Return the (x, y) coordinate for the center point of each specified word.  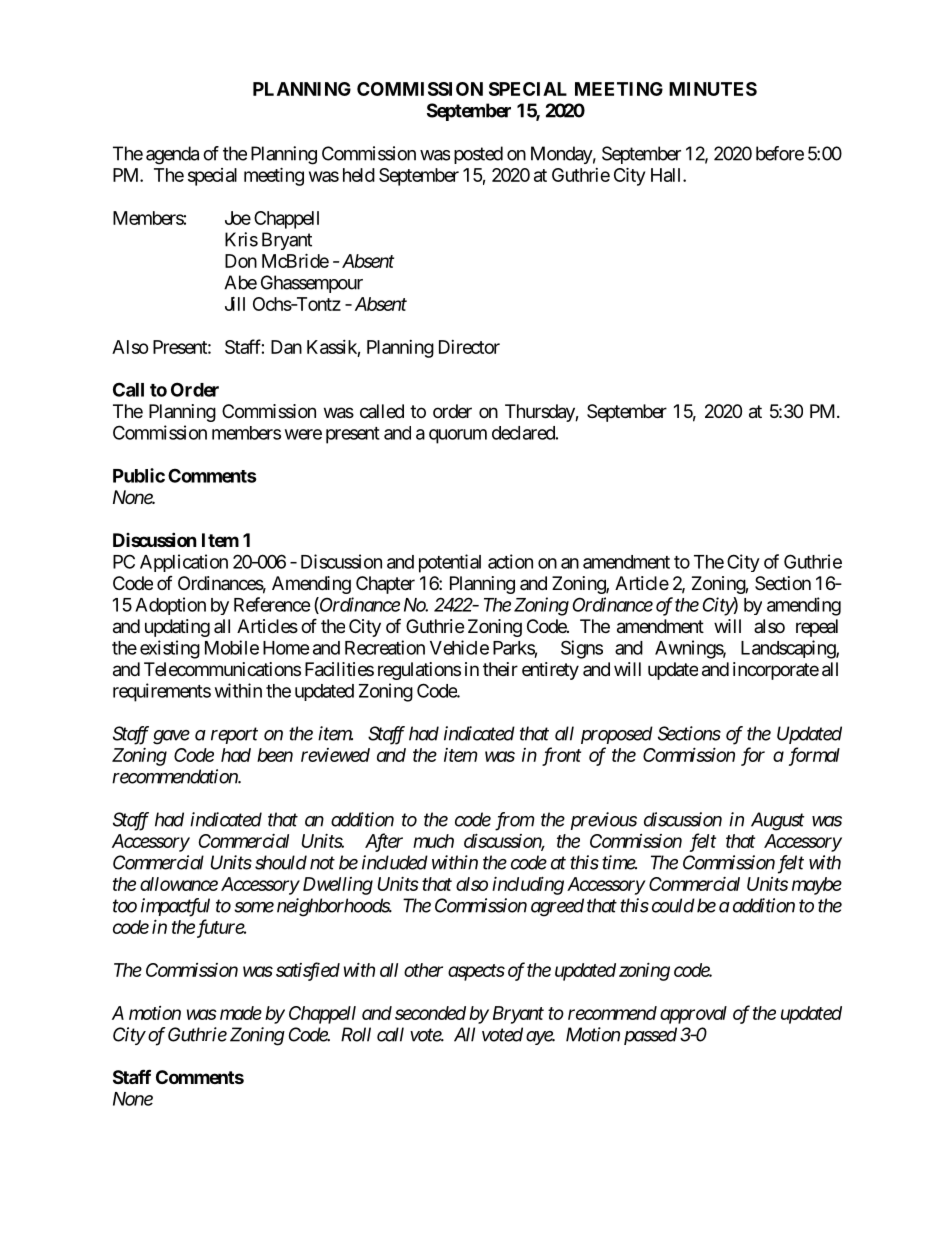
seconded (430, 1013)
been (275, 755)
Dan (286, 347)
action (510, 561)
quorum (458, 436)
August (778, 821)
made (241, 1013)
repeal (817, 628)
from (515, 821)
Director (469, 347)
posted (478, 155)
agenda (172, 155)
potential (450, 563)
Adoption (170, 606)
